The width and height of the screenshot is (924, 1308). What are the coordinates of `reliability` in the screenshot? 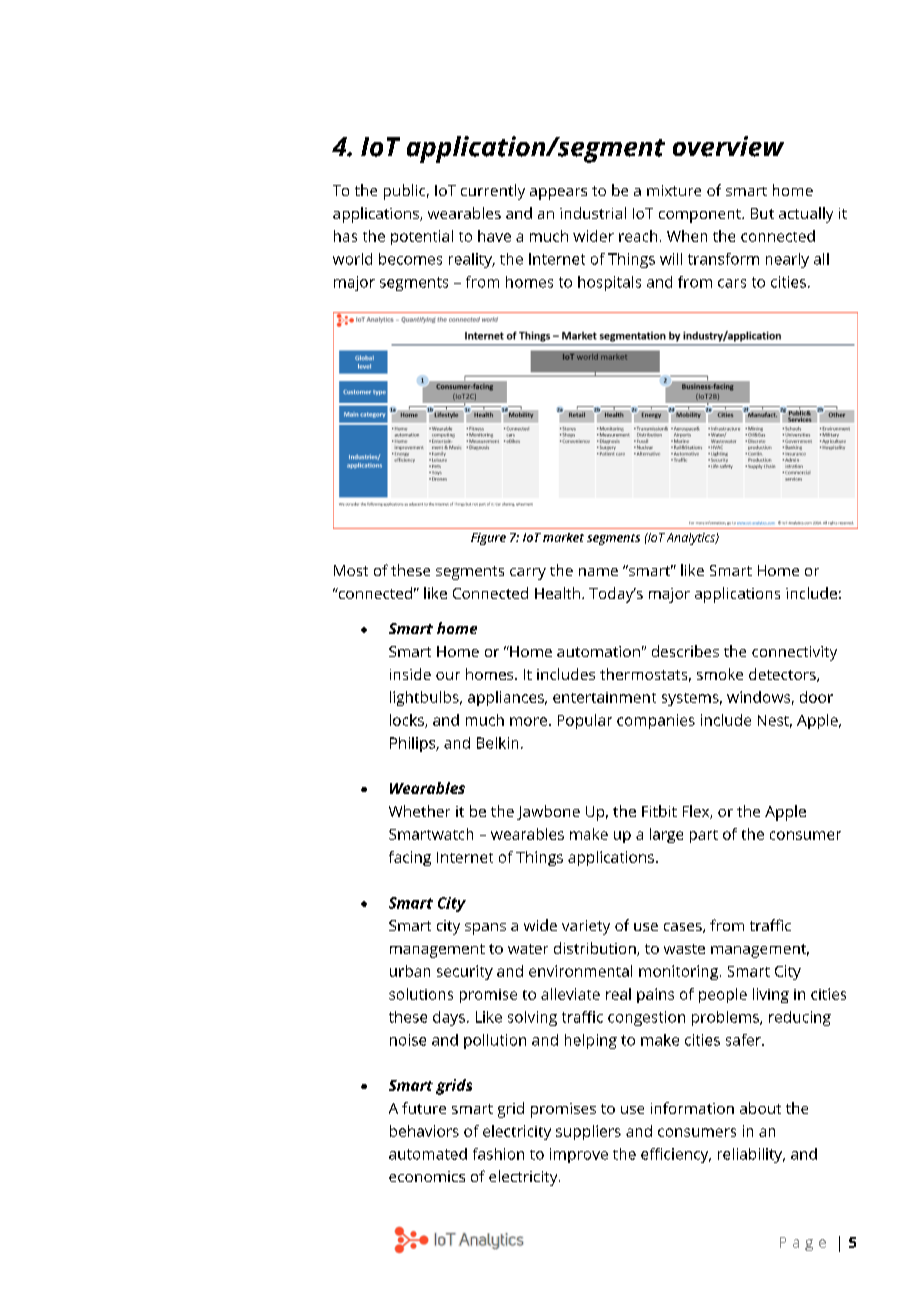 It's located at (751, 1155).
